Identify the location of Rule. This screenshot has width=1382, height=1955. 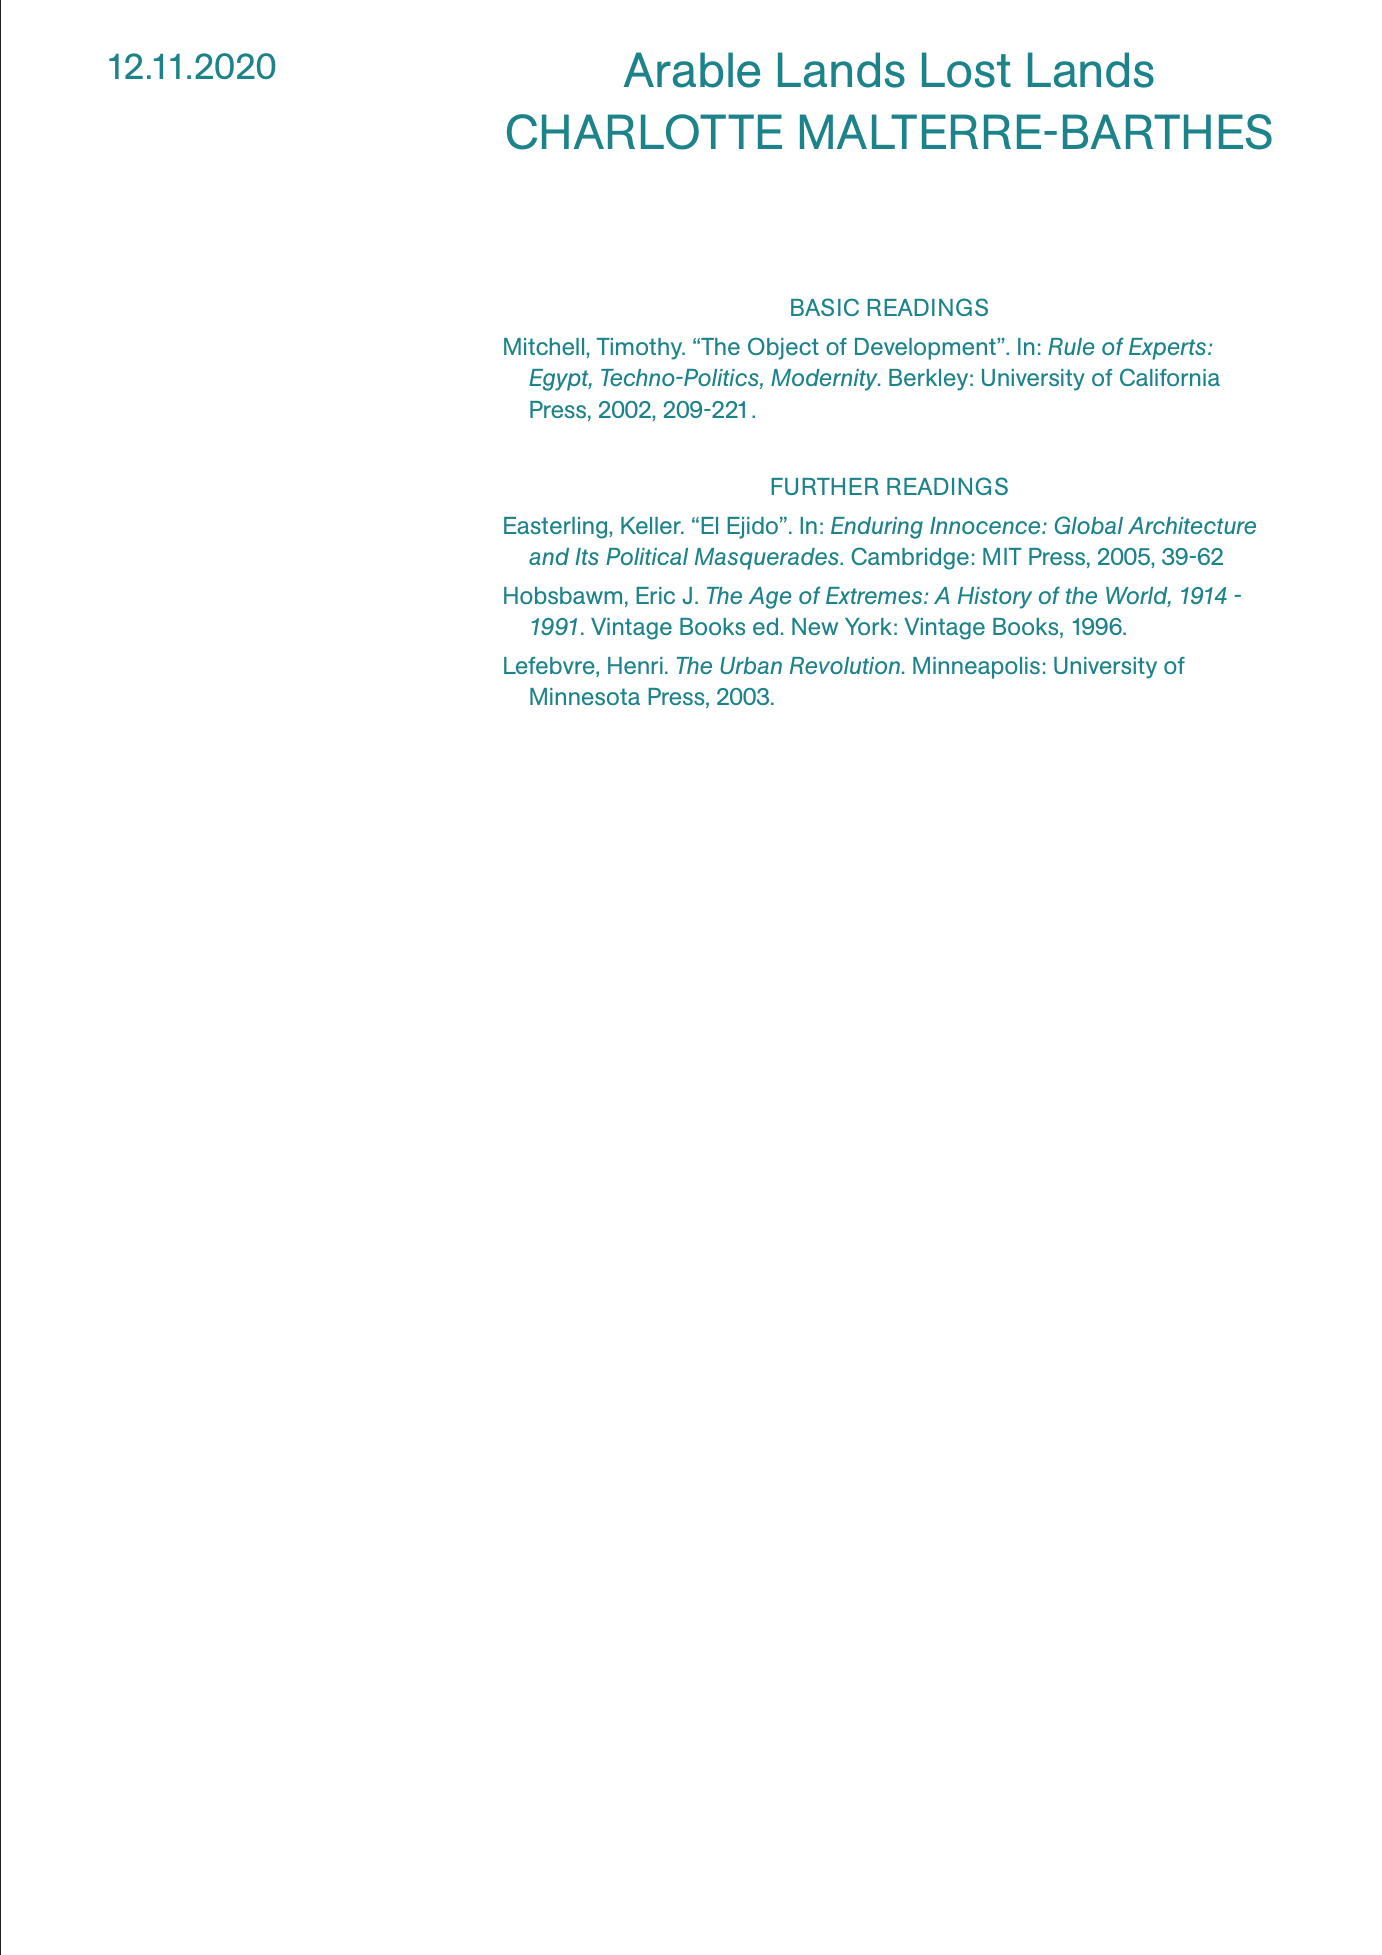
(1071, 346).
